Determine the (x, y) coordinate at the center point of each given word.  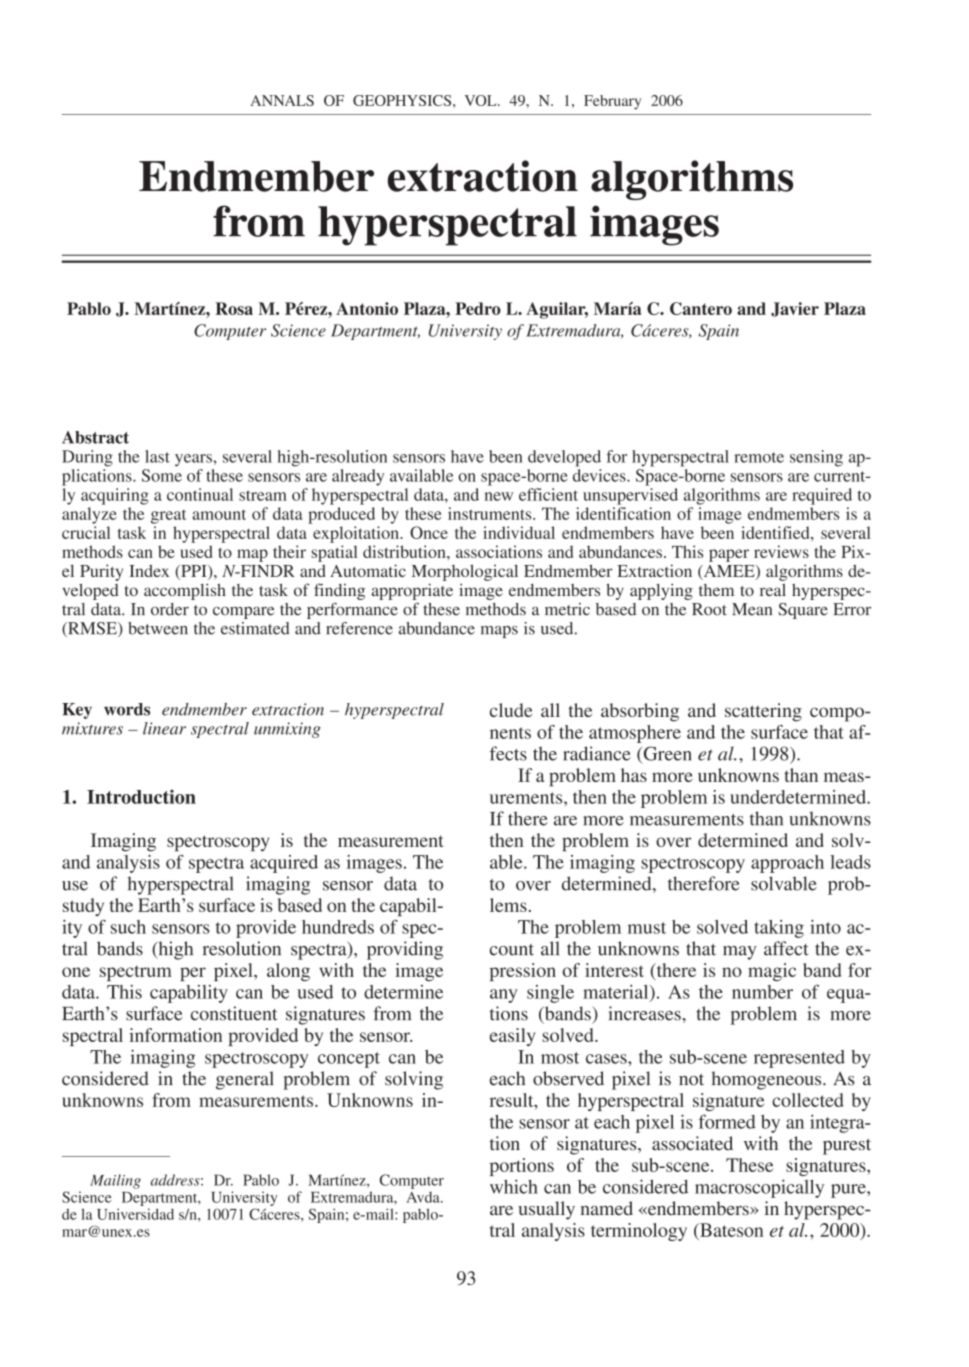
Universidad (135, 1214)
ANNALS (282, 100)
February (612, 102)
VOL (482, 100)
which (514, 1186)
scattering (763, 712)
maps (499, 632)
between (158, 628)
